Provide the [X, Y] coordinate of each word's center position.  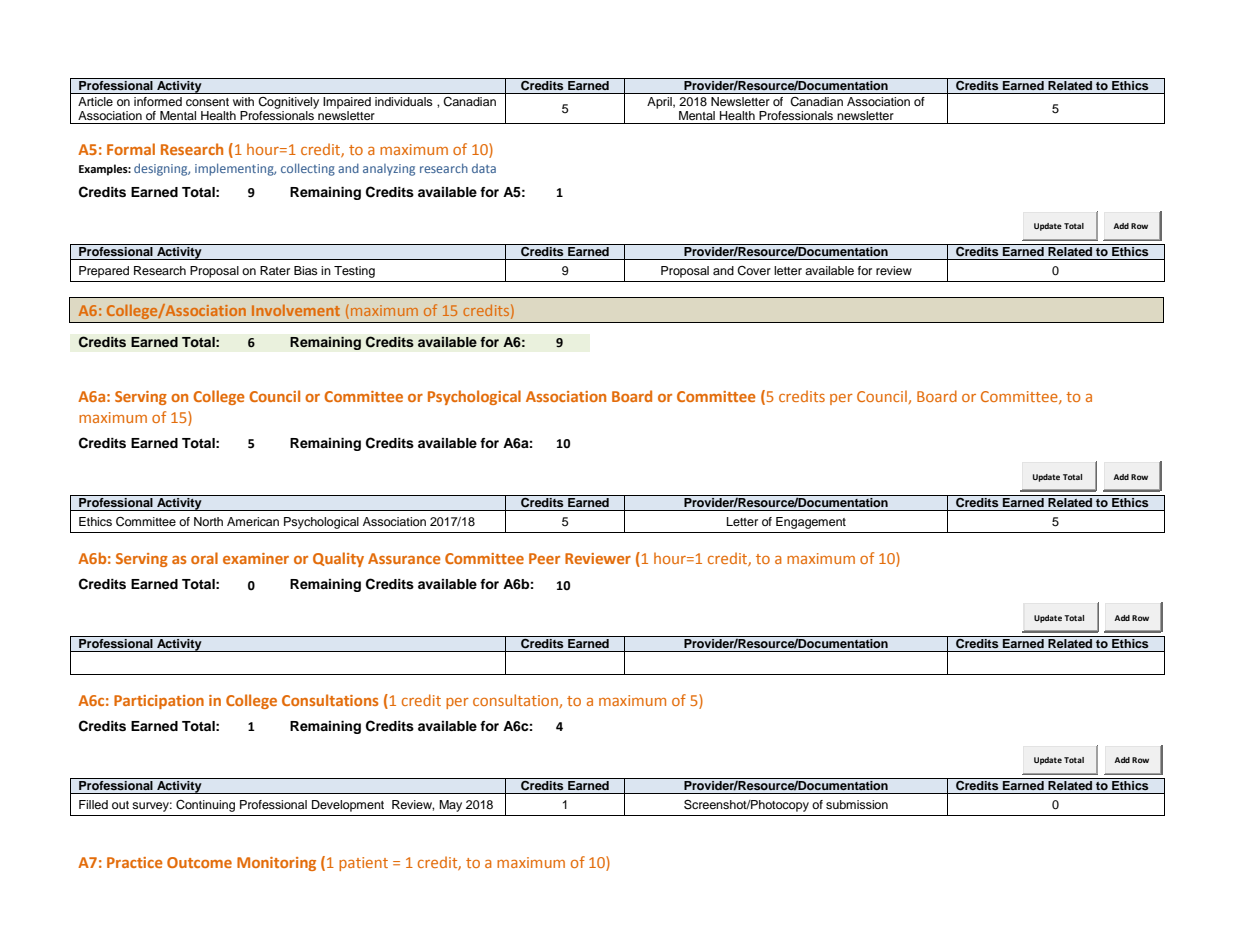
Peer [544, 558]
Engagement [811, 523]
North [208, 521]
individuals [403, 101]
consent [207, 102]
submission [857, 804]
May [450, 806]
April [660, 103]
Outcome [199, 862]
